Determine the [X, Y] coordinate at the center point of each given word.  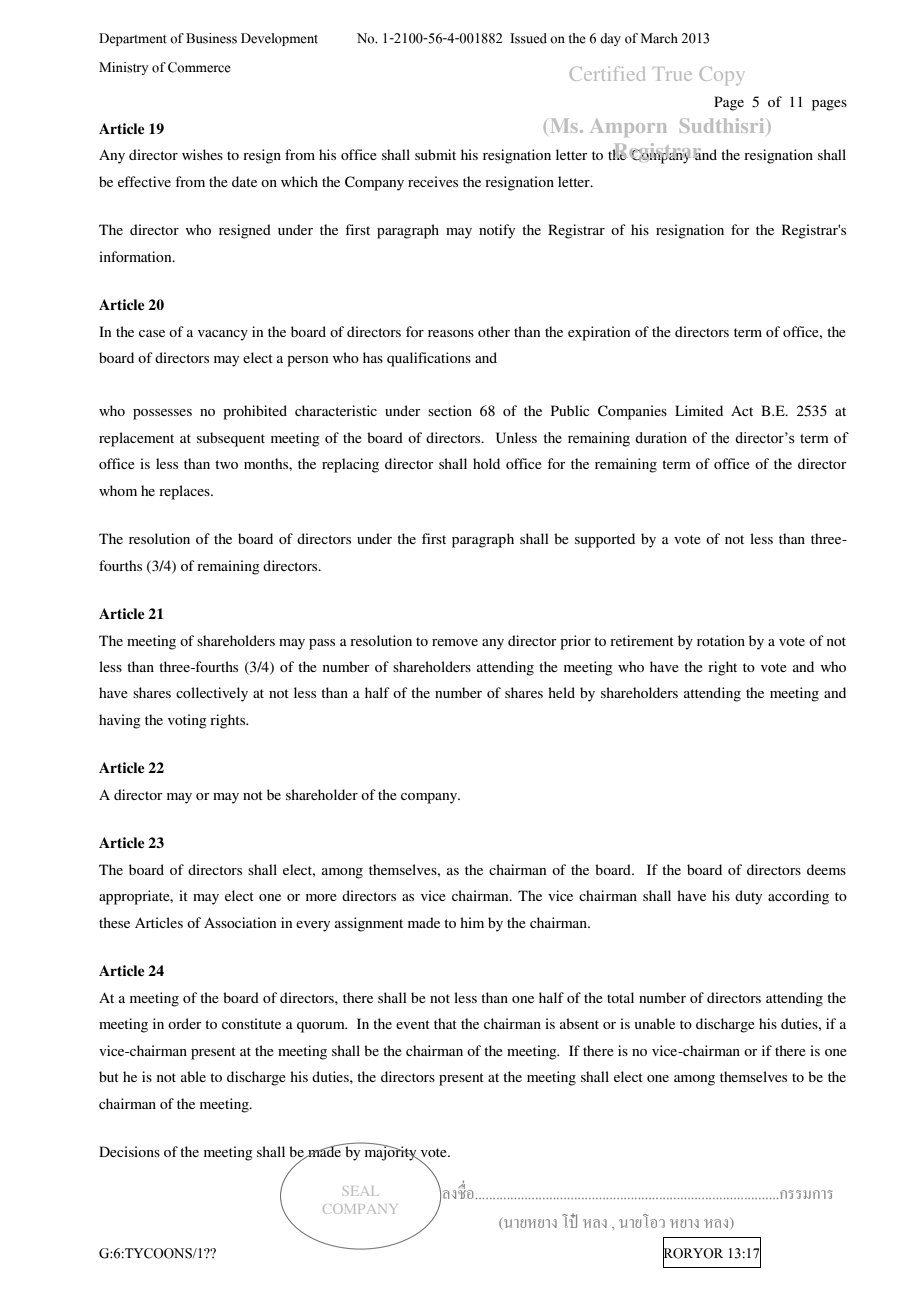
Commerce [199, 67]
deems [826, 869]
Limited [699, 410]
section [450, 410]
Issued [528, 38]
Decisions [129, 1151]
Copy [721, 76]
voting [187, 721]
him [472, 922]
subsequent [231, 439]
